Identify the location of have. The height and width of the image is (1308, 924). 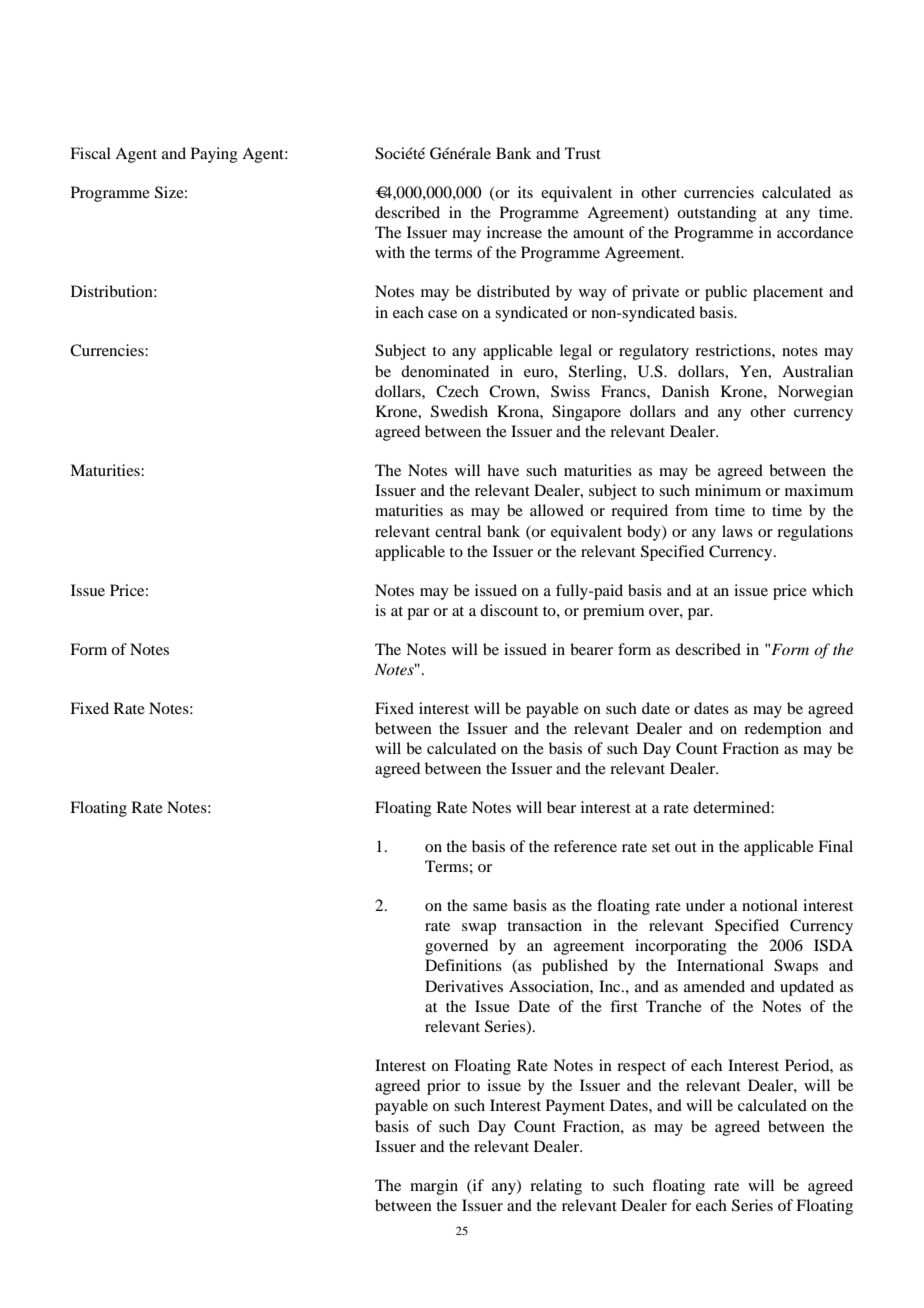
(503, 470).
